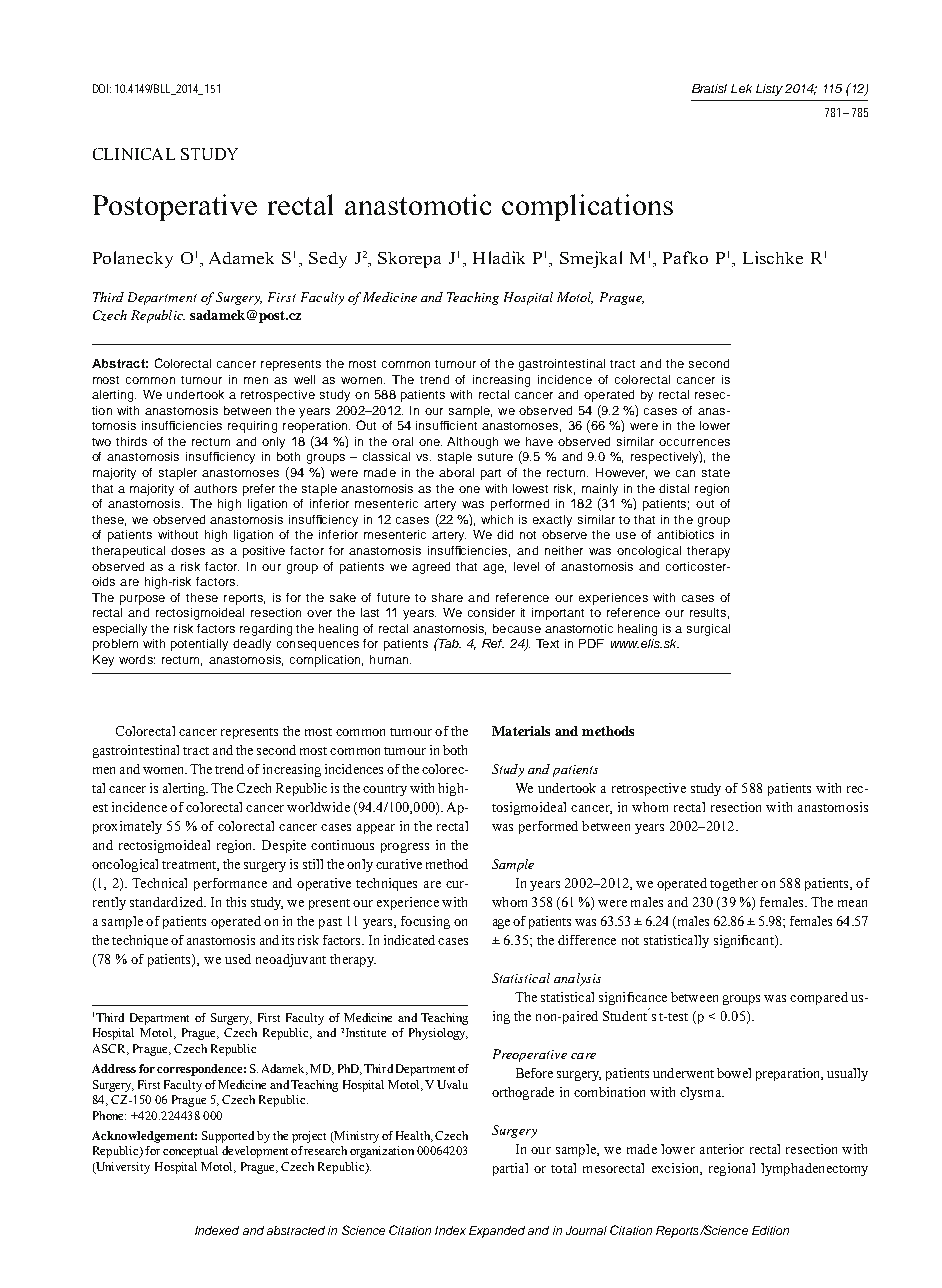 The image size is (942, 1288). What do you see at coordinates (694, 442) in the screenshot?
I see `occurrences` at bounding box center [694, 442].
